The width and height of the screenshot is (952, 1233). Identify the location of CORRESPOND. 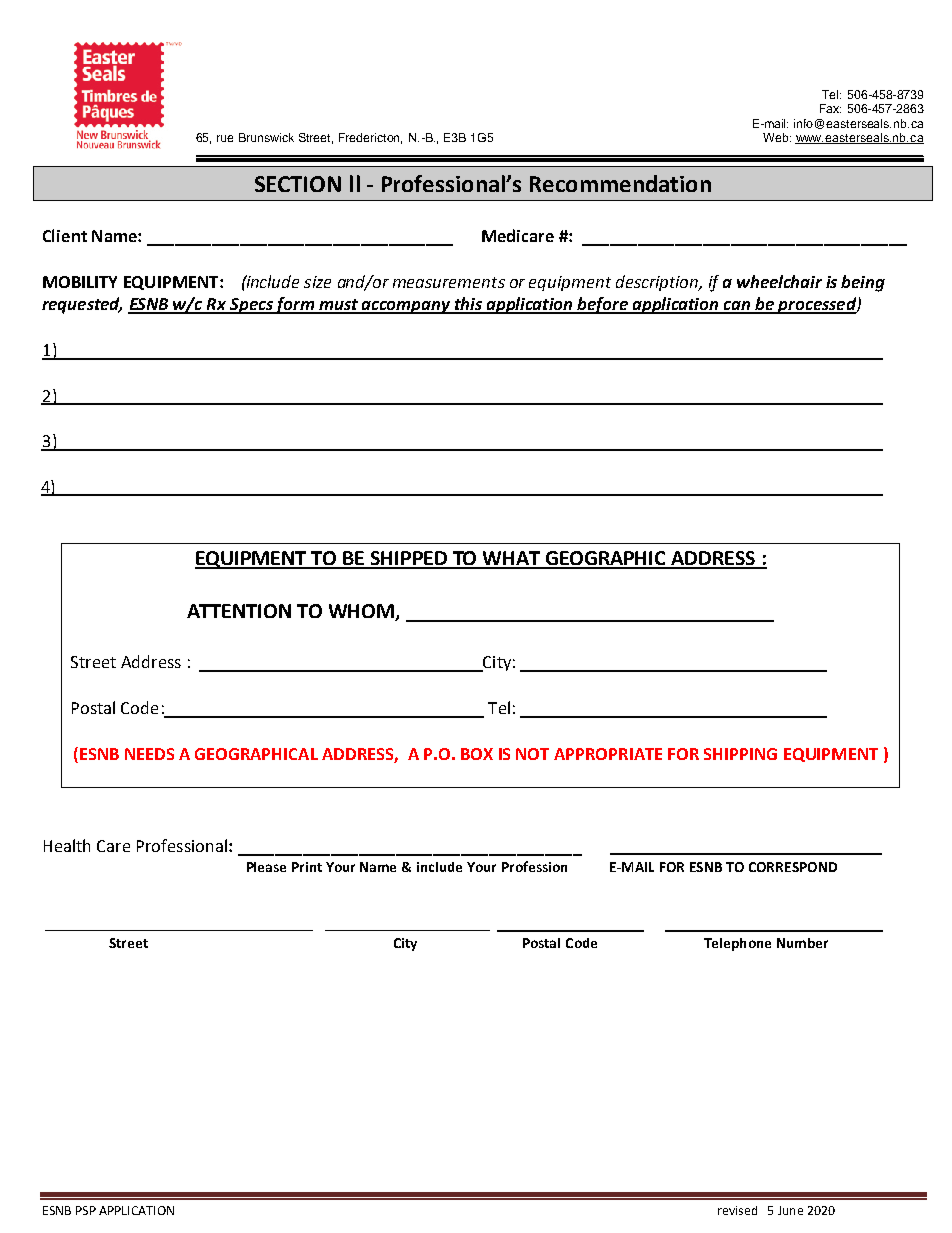
(793, 867).
